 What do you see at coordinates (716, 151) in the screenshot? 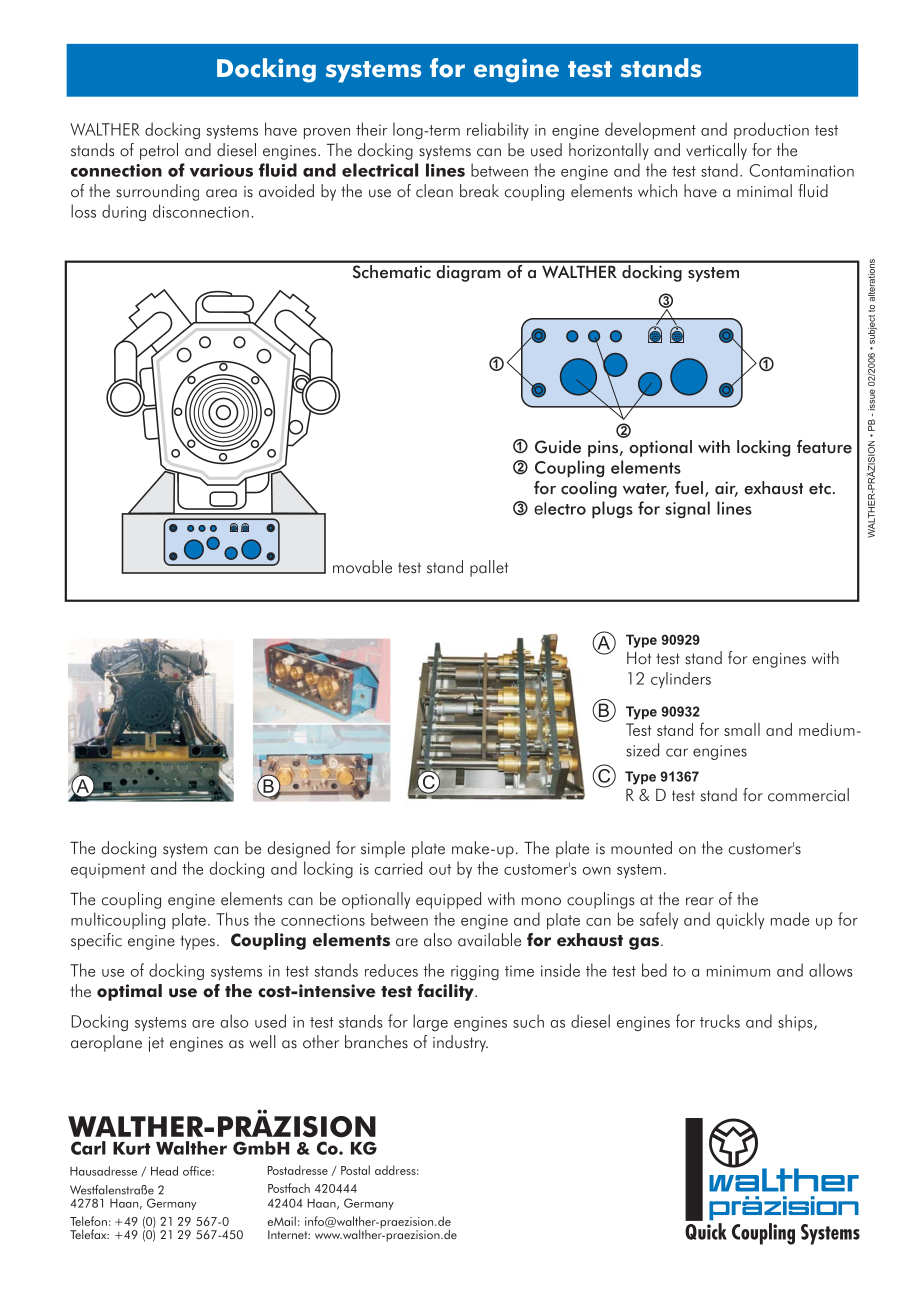
I see `vertically` at bounding box center [716, 151].
